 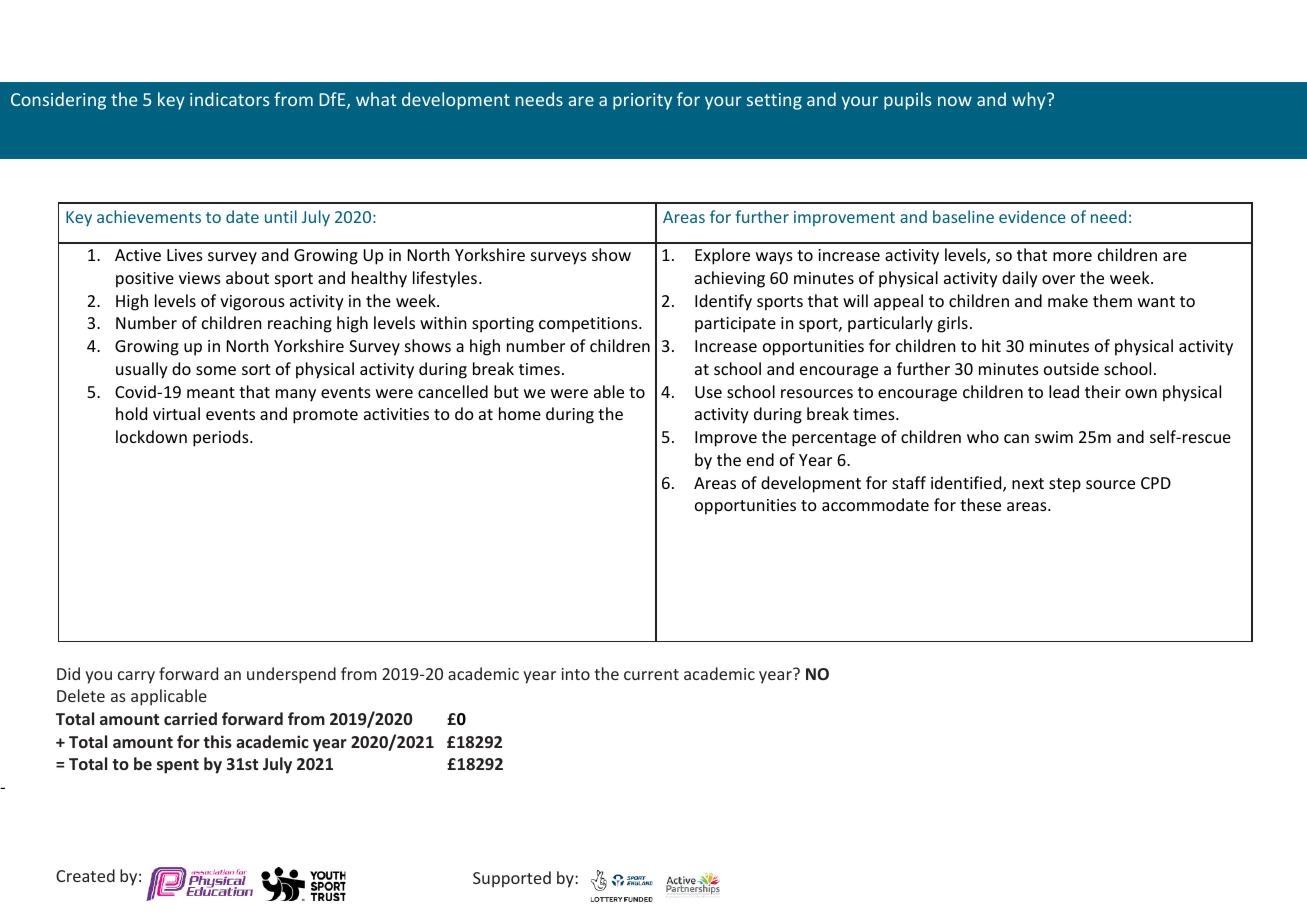 I want to click on Created, so click(x=85, y=875).
